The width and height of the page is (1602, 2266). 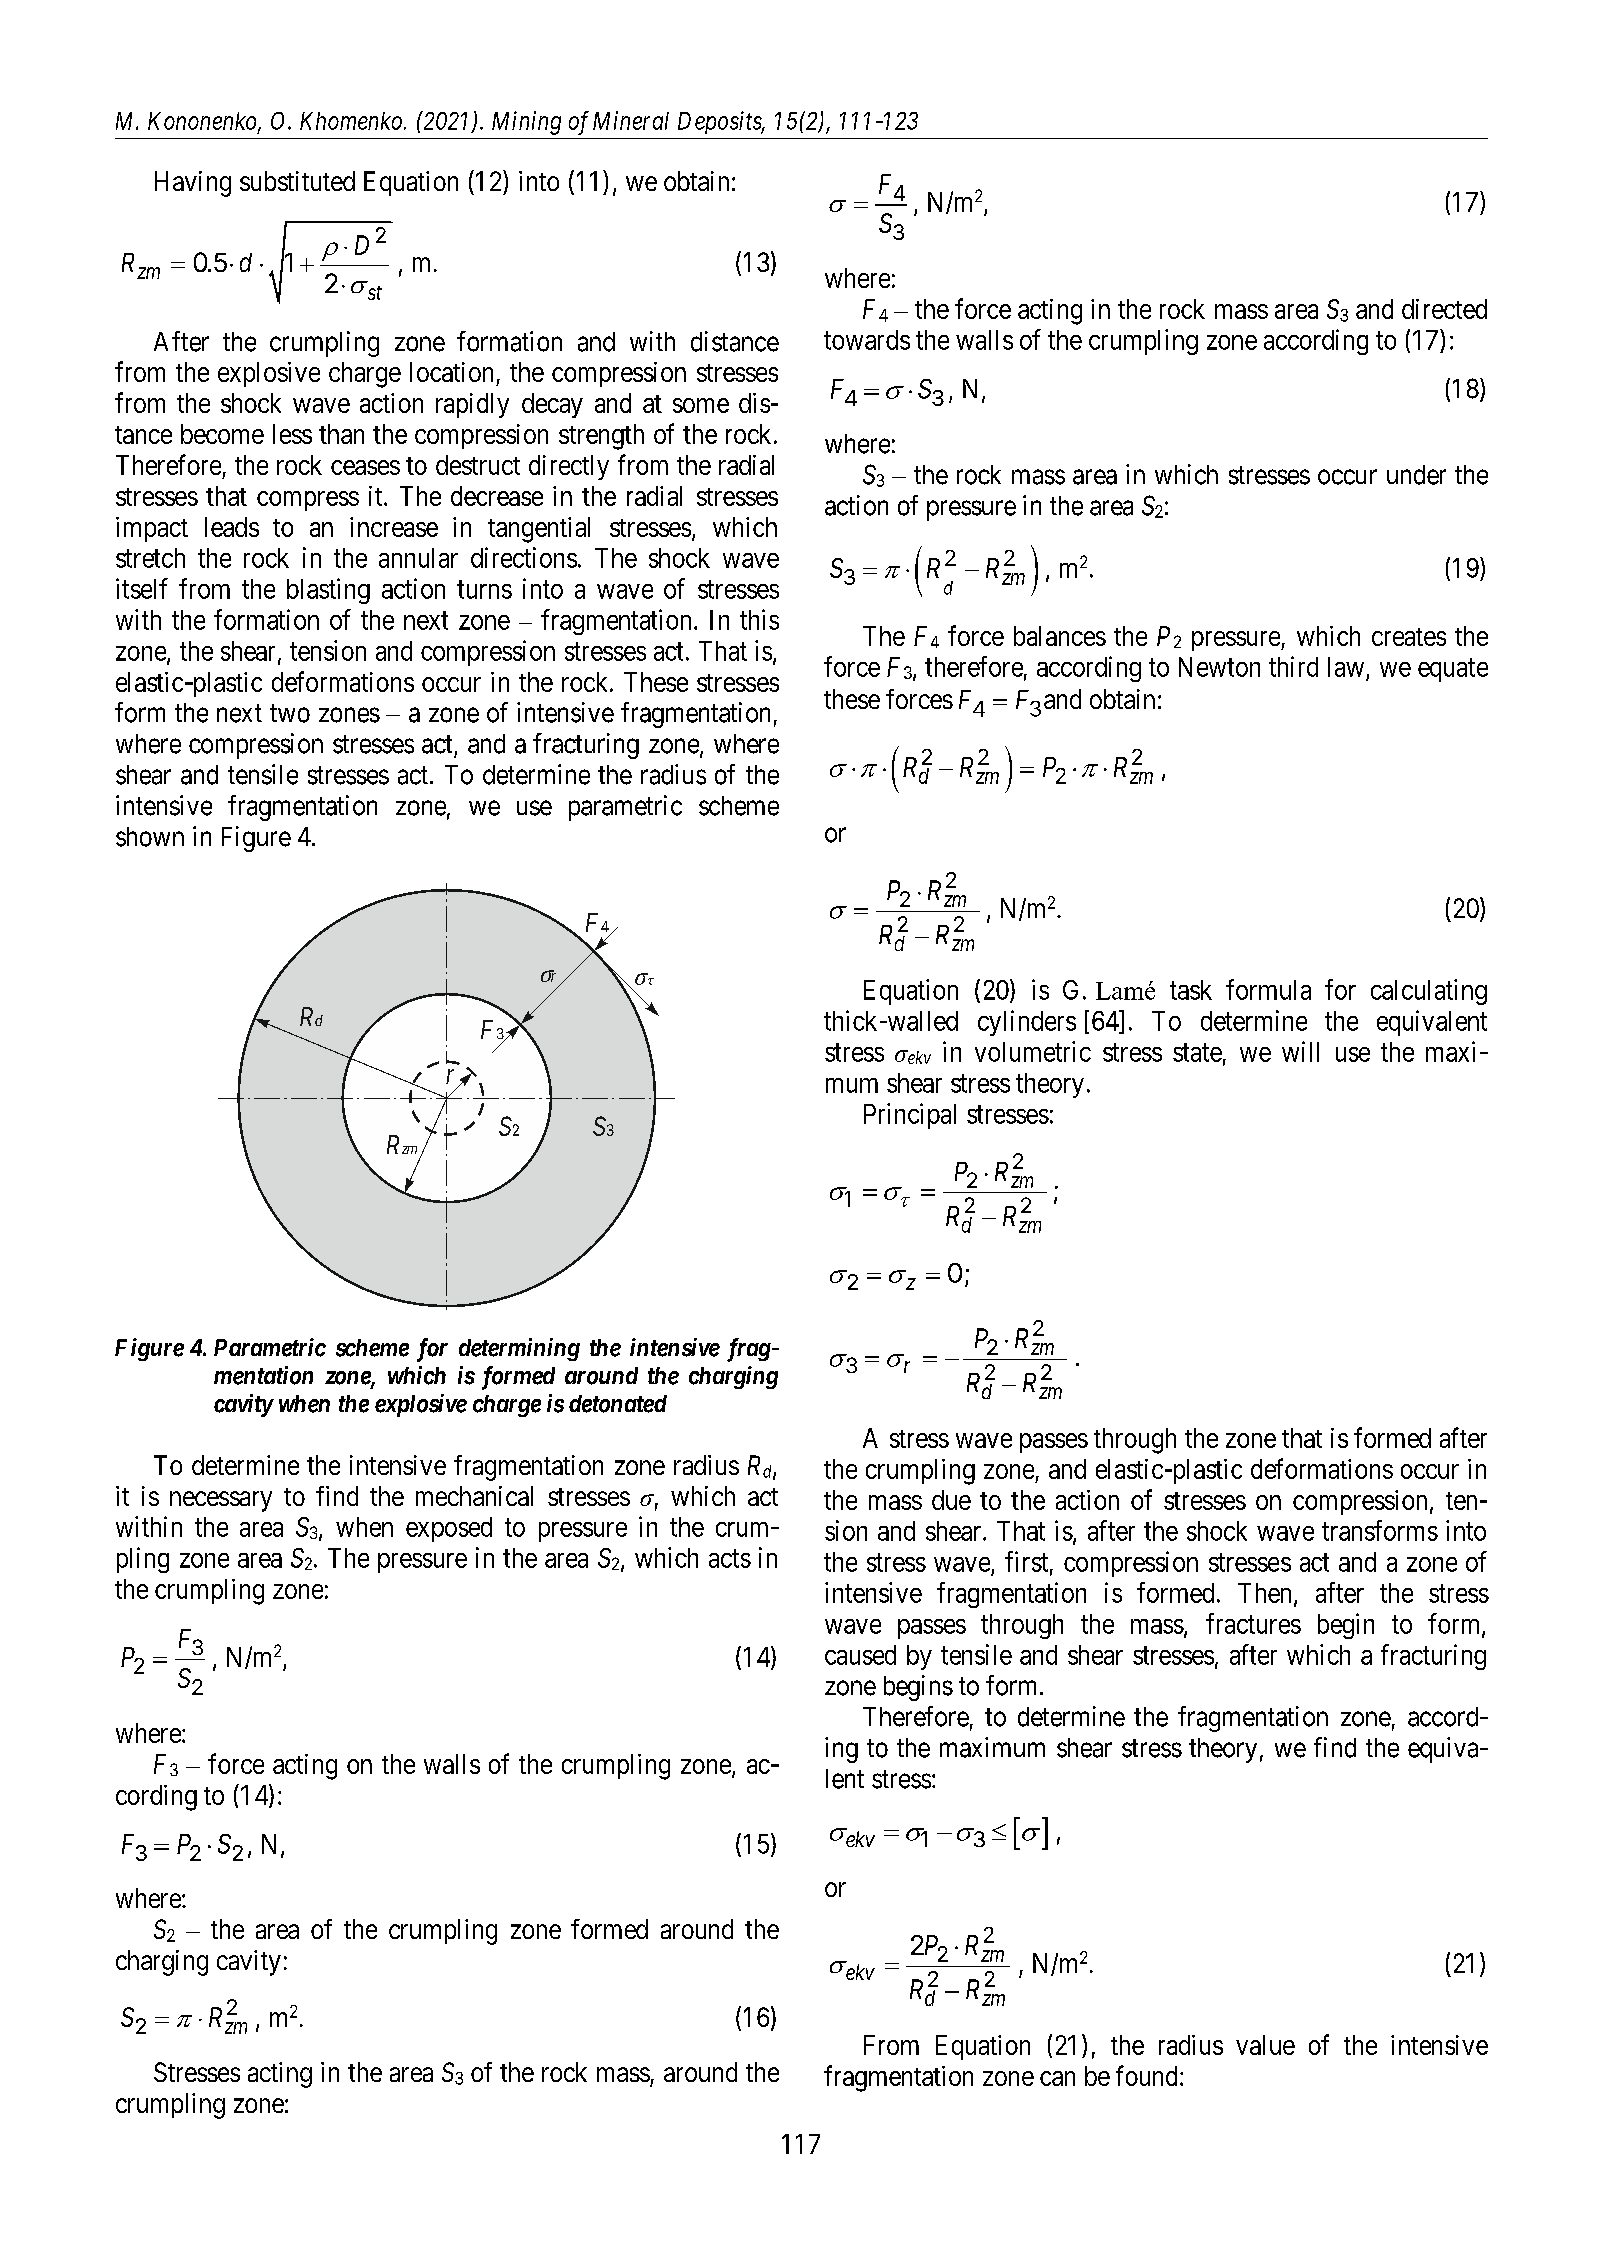 I want to click on third, so click(x=1293, y=666).
